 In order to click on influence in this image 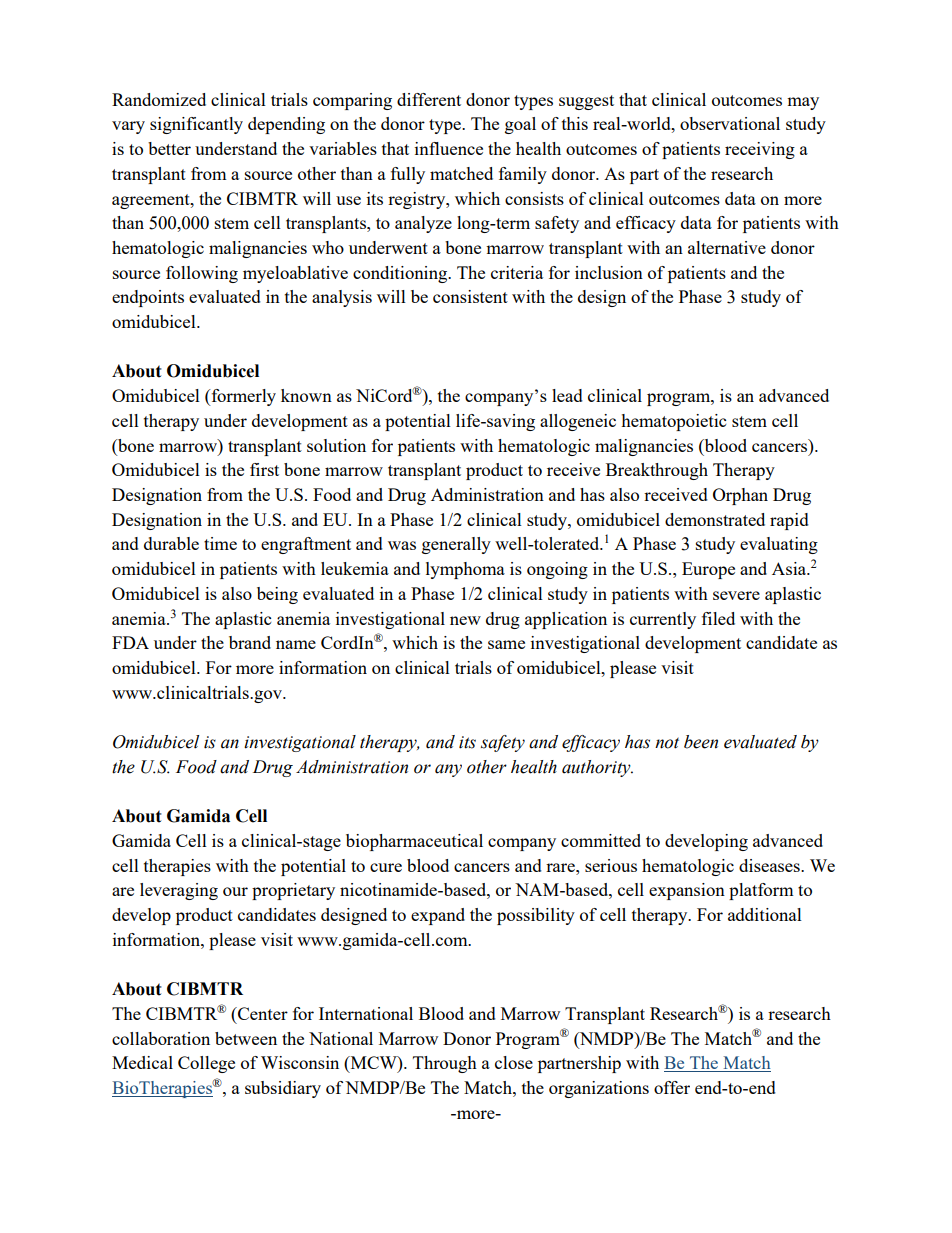, I will do `click(449, 148)`.
